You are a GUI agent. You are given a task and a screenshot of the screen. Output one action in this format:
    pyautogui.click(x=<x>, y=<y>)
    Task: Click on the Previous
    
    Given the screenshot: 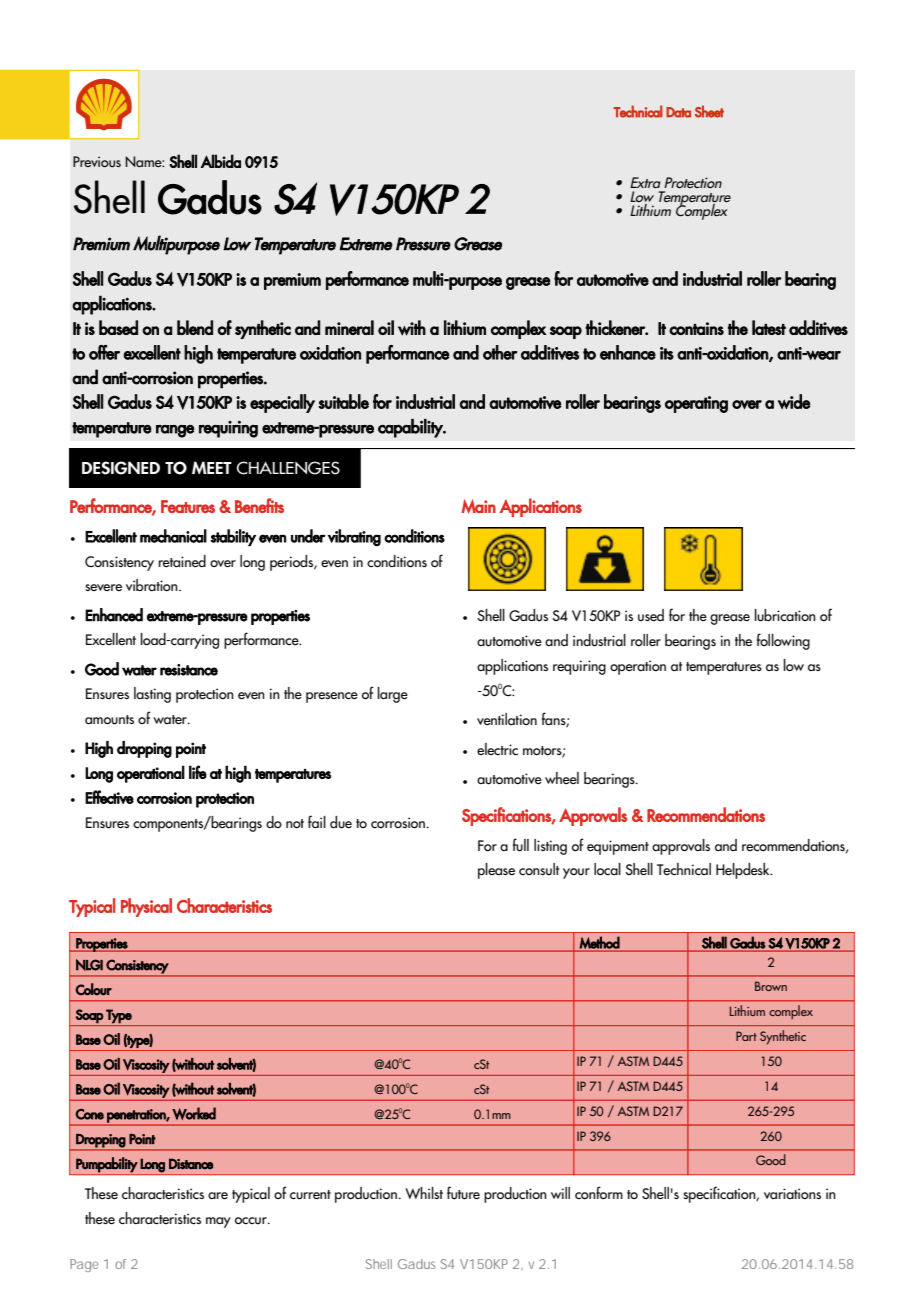 What is the action you would take?
    pyautogui.click(x=97, y=162)
